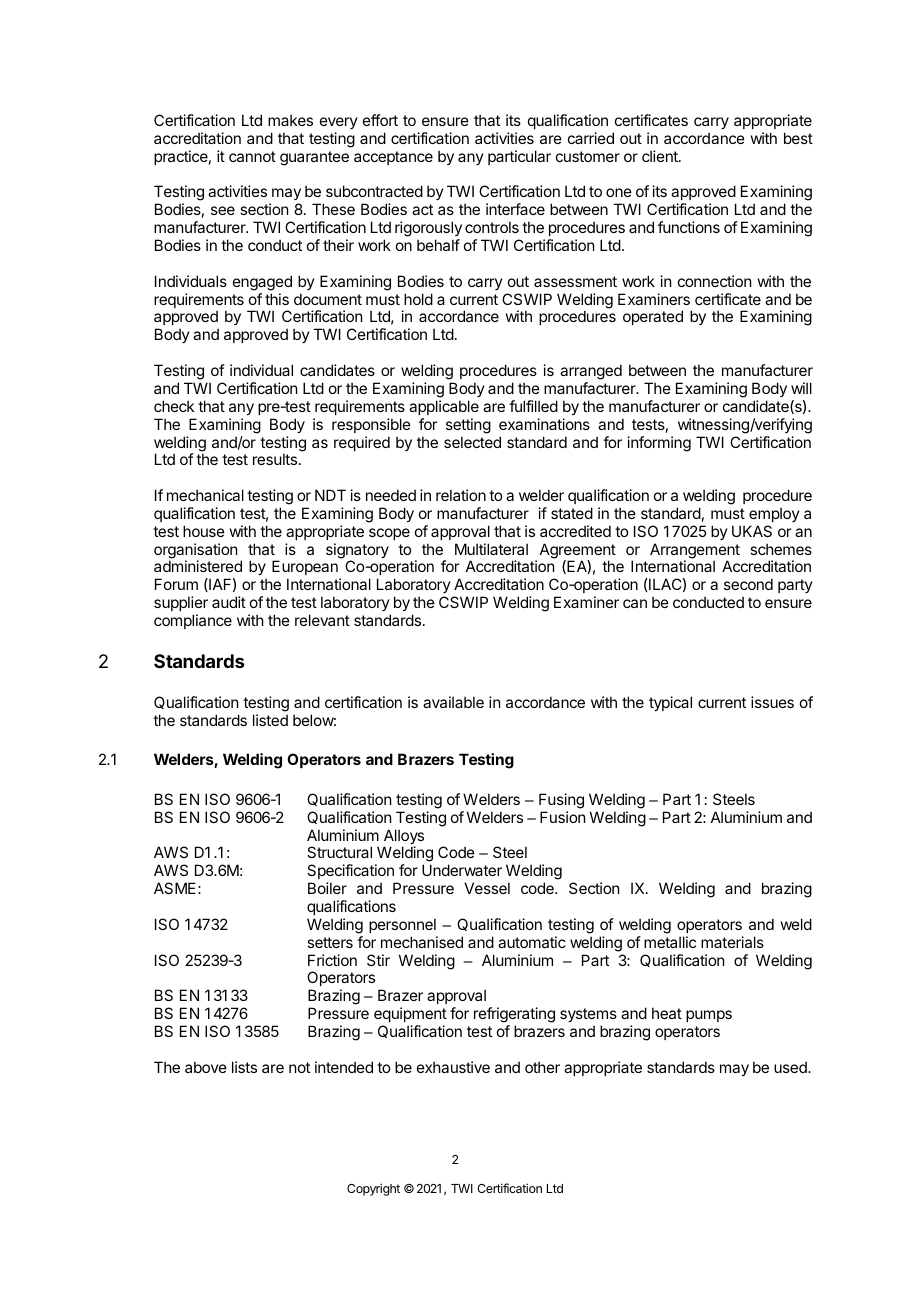 The image size is (924, 1308). Describe the element at coordinates (732, 942) in the screenshot. I see `materials` at that location.
